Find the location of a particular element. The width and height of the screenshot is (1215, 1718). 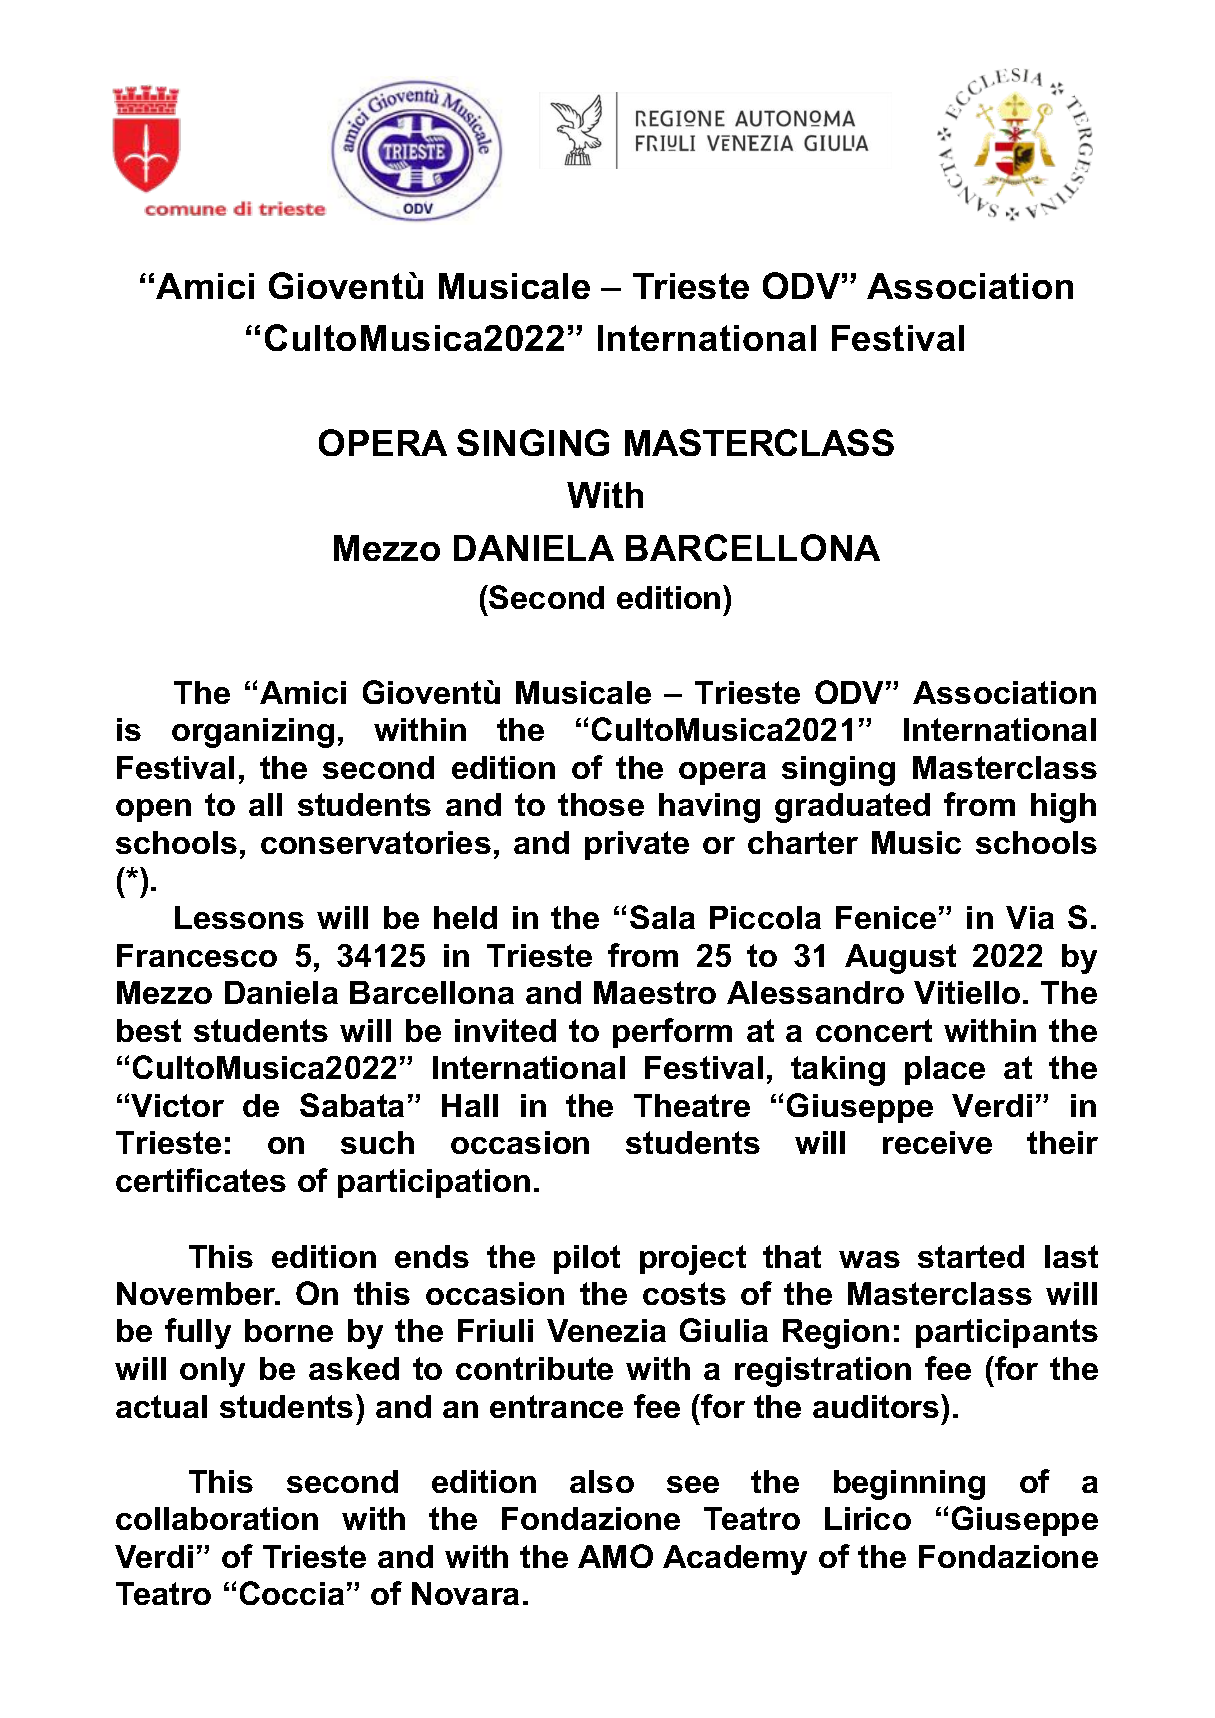

Via is located at coordinates (1030, 917).
